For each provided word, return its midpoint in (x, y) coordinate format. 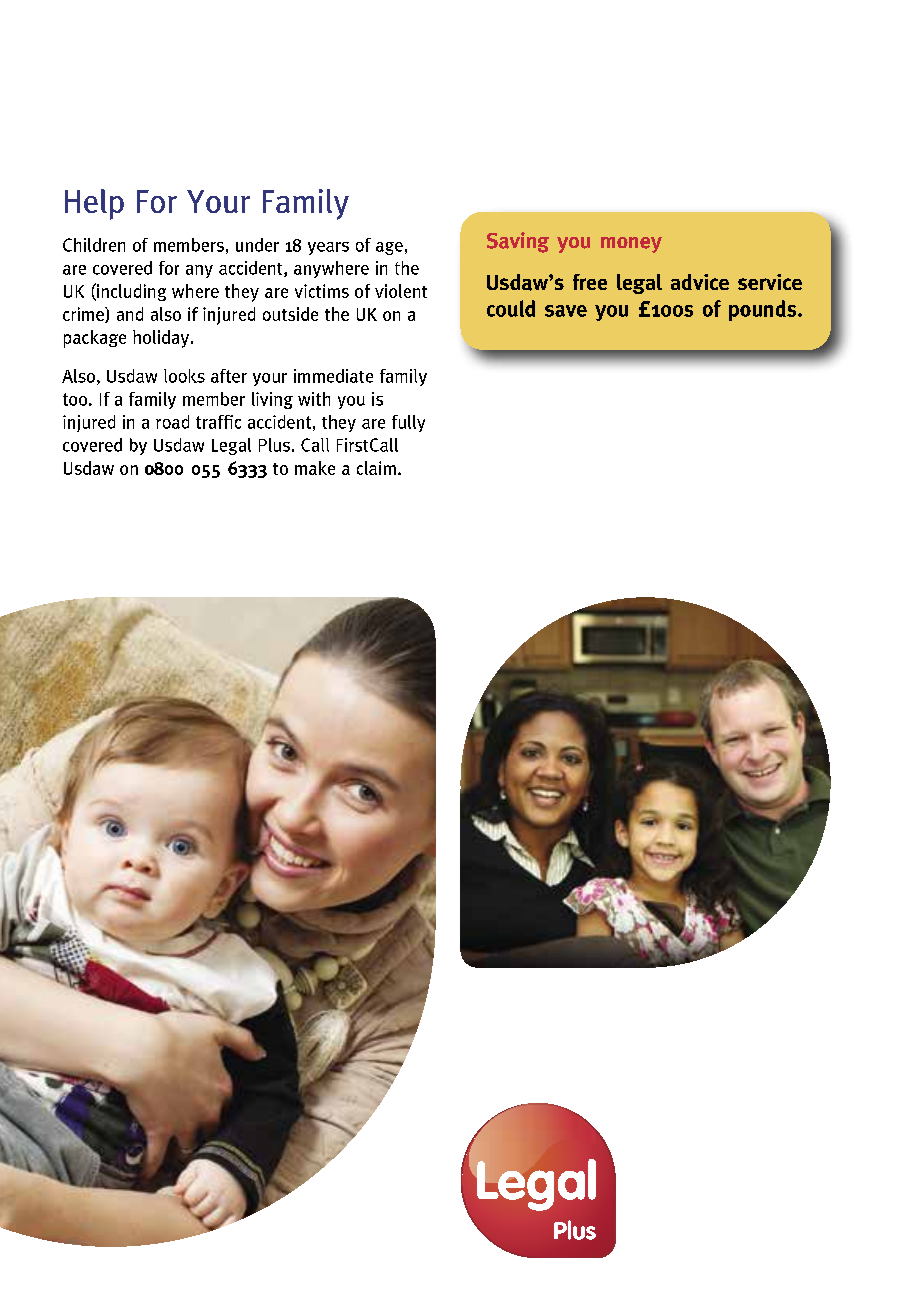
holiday (162, 339)
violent (401, 291)
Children (94, 245)
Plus (274, 445)
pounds (764, 310)
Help (94, 204)
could (511, 308)
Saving (518, 242)
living (272, 400)
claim (376, 468)
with (314, 399)
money (631, 245)
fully (408, 423)
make (315, 468)
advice (700, 282)
